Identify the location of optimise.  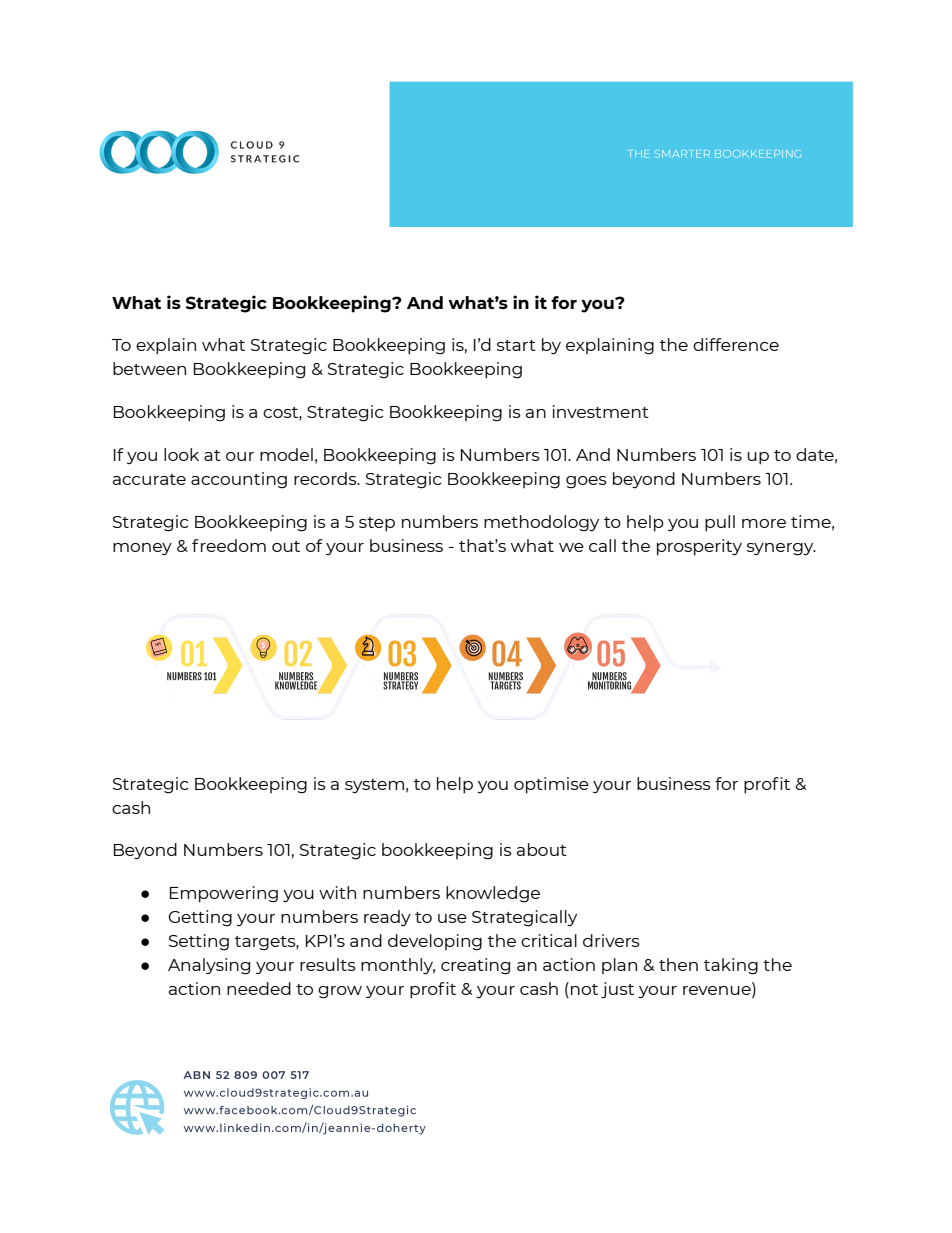
(551, 785).
